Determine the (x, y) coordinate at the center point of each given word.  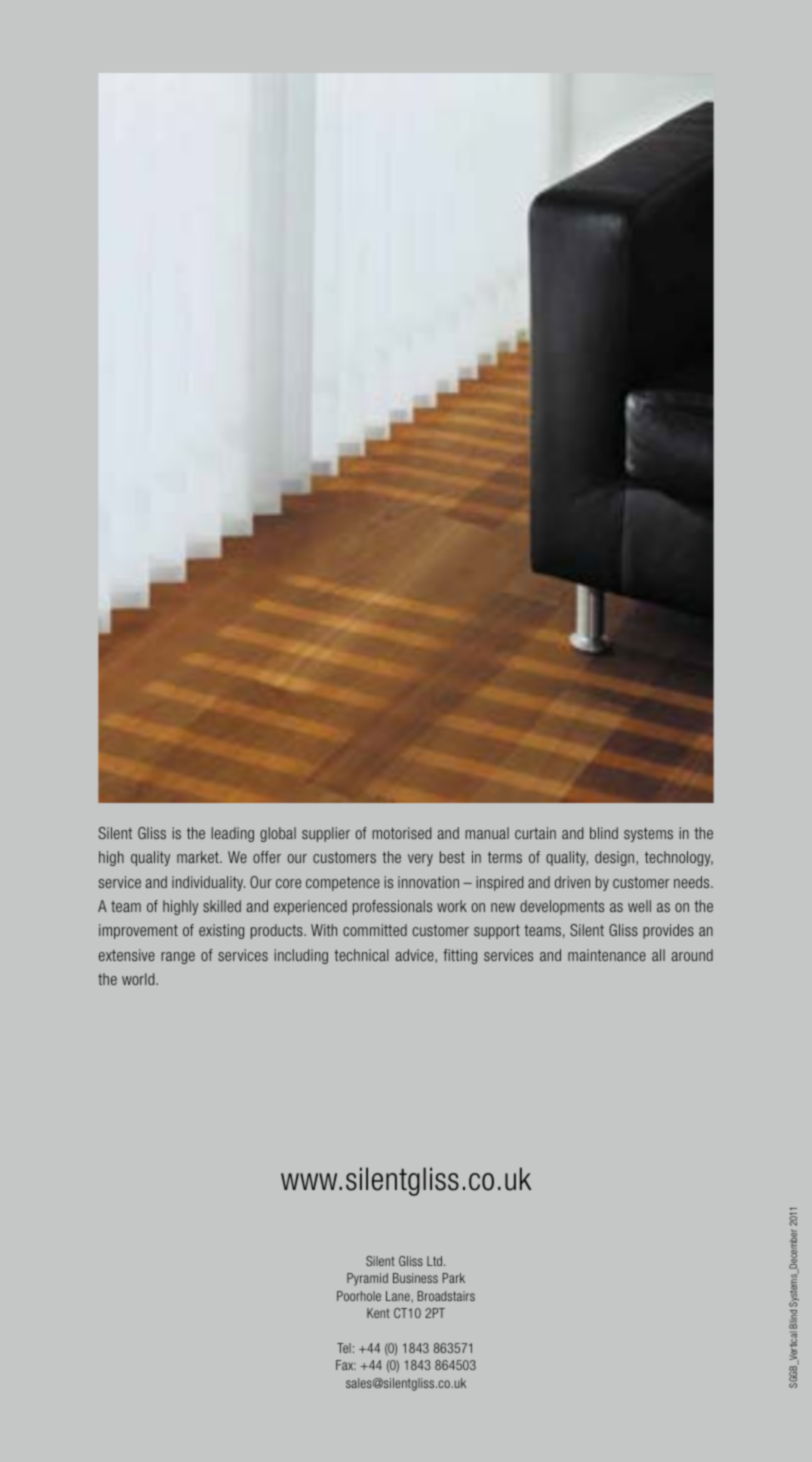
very (420, 860)
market (199, 857)
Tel (344, 1348)
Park (454, 1278)
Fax (346, 1365)
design (616, 858)
